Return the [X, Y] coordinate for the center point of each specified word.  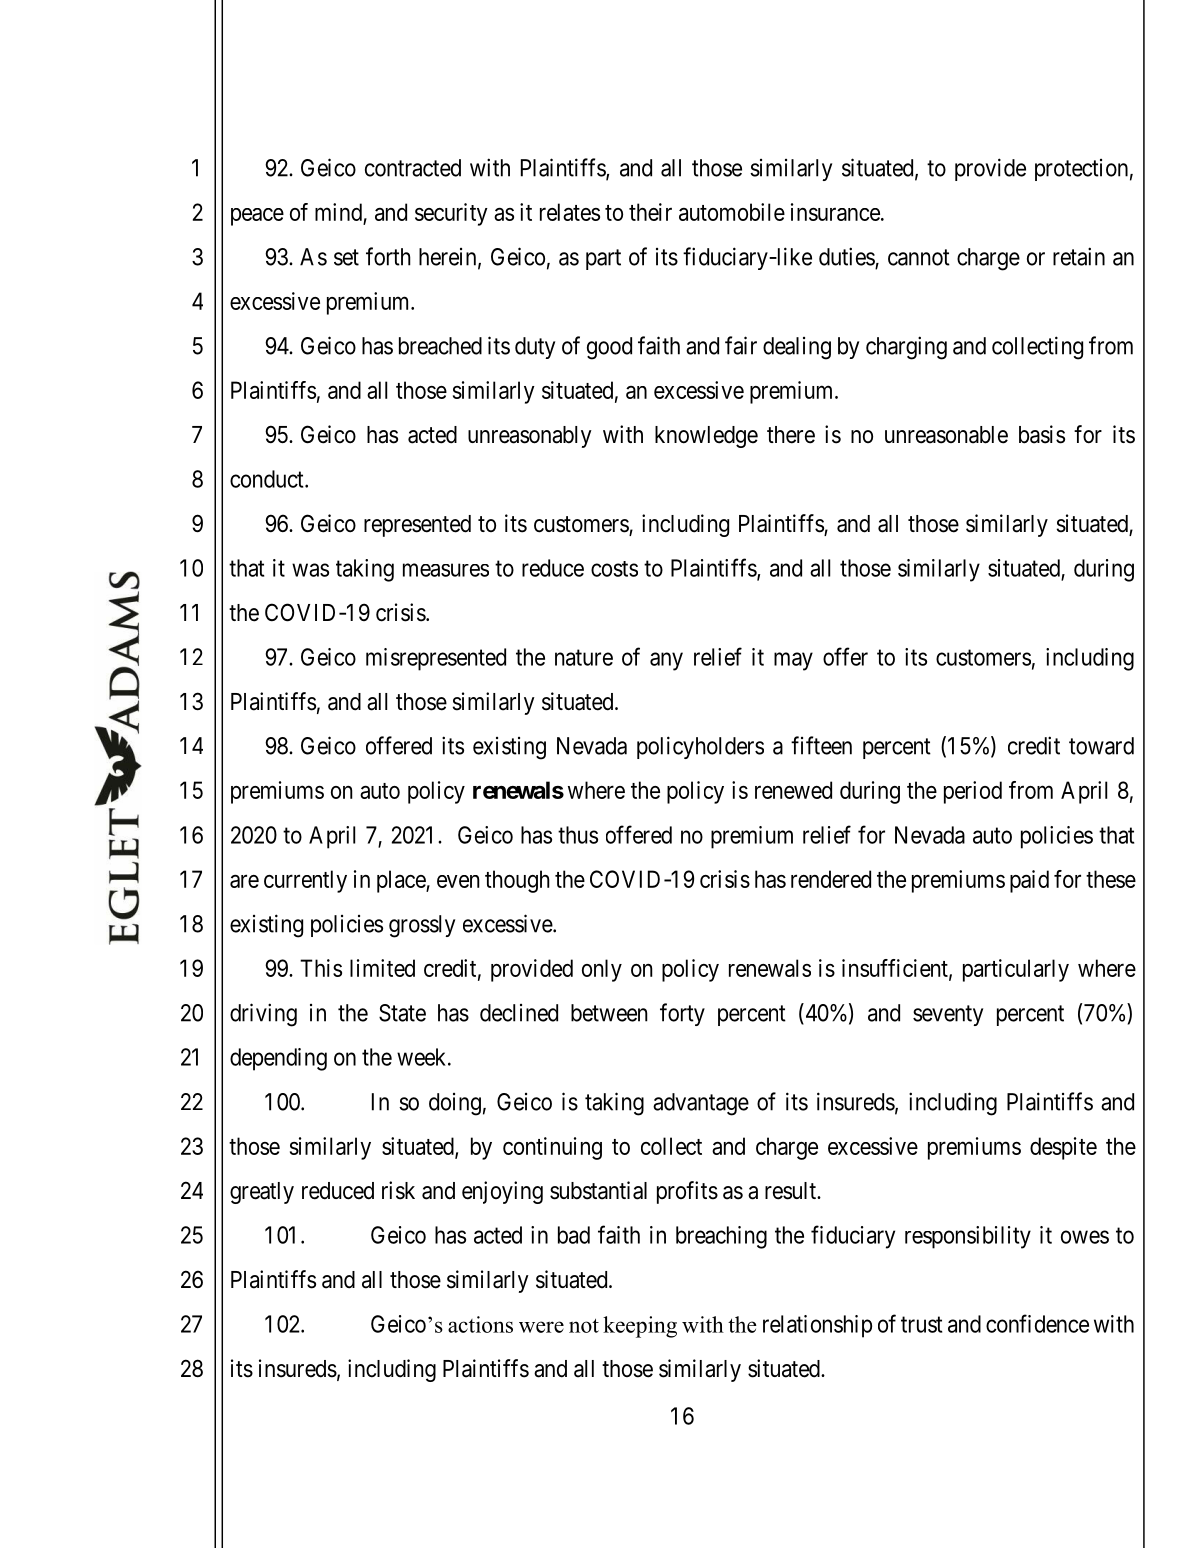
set [346, 257]
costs [614, 569]
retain [1079, 256]
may [793, 661]
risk [398, 1190]
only [602, 970]
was [310, 570]
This [321, 968]
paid [1029, 881]
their [650, 212]
